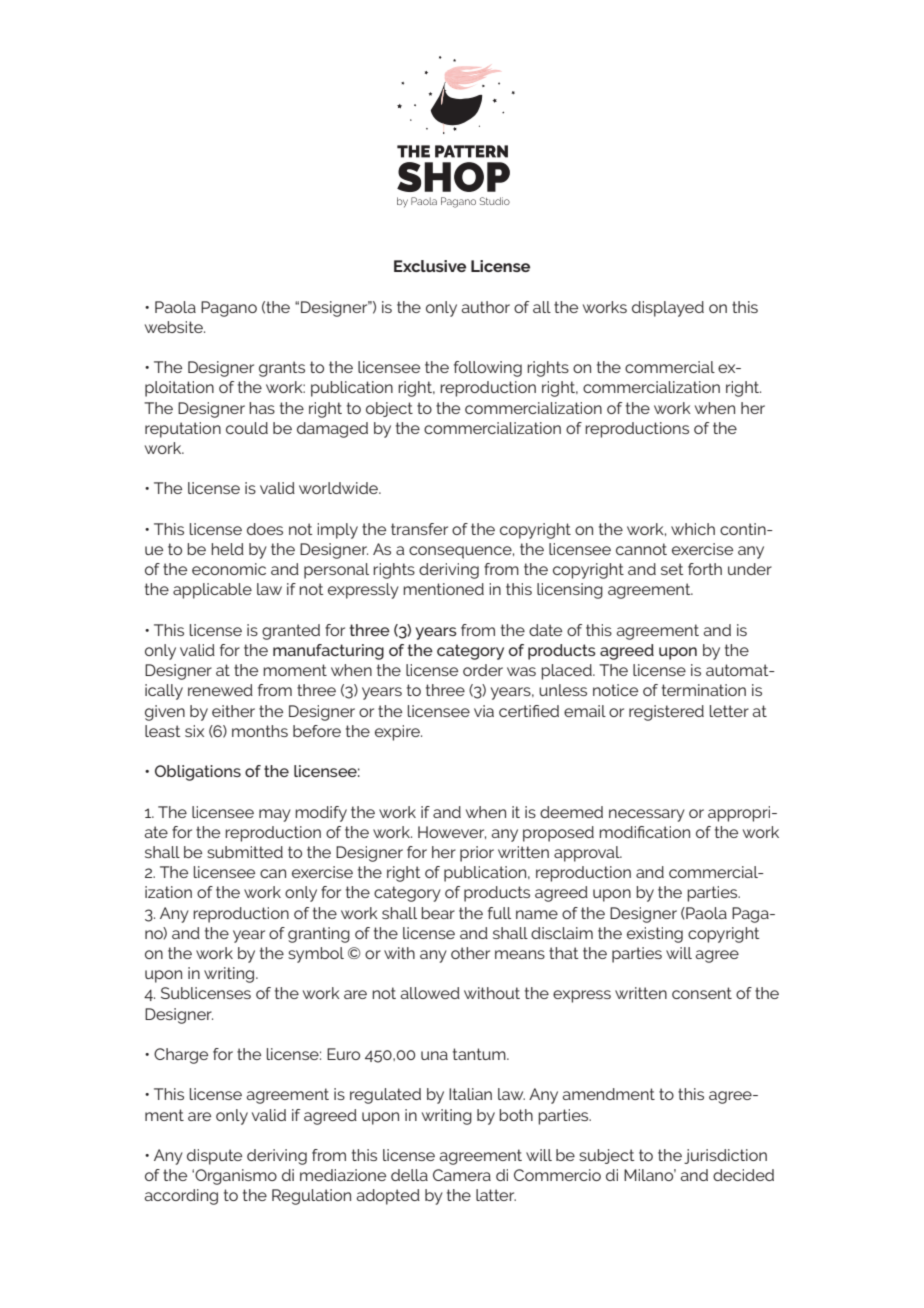 Image resolution: width=924 pixels, height=1308 pixels. I want to click on website, so click(175, 327).
